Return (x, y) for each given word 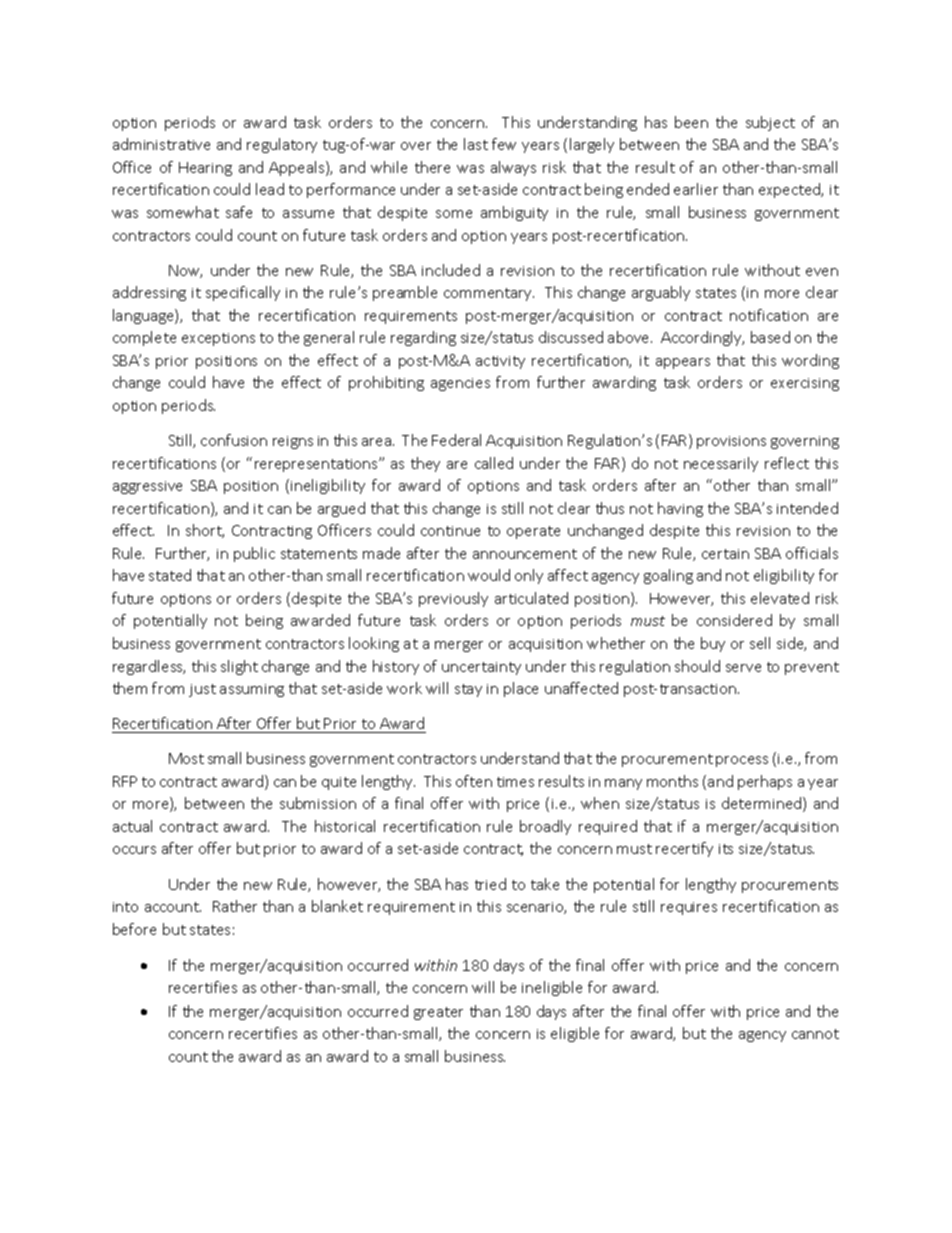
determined (763, 804)
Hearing (205, 169)
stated (170, 575)
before (134, 929)
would (489, 575)
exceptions (218, 339)
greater (438, 1013)
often (474, 781)
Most (186, 758)
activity (500, 362)
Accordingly (702, 338)
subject (770, 123)
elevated (780, 598)
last (476, 144)
